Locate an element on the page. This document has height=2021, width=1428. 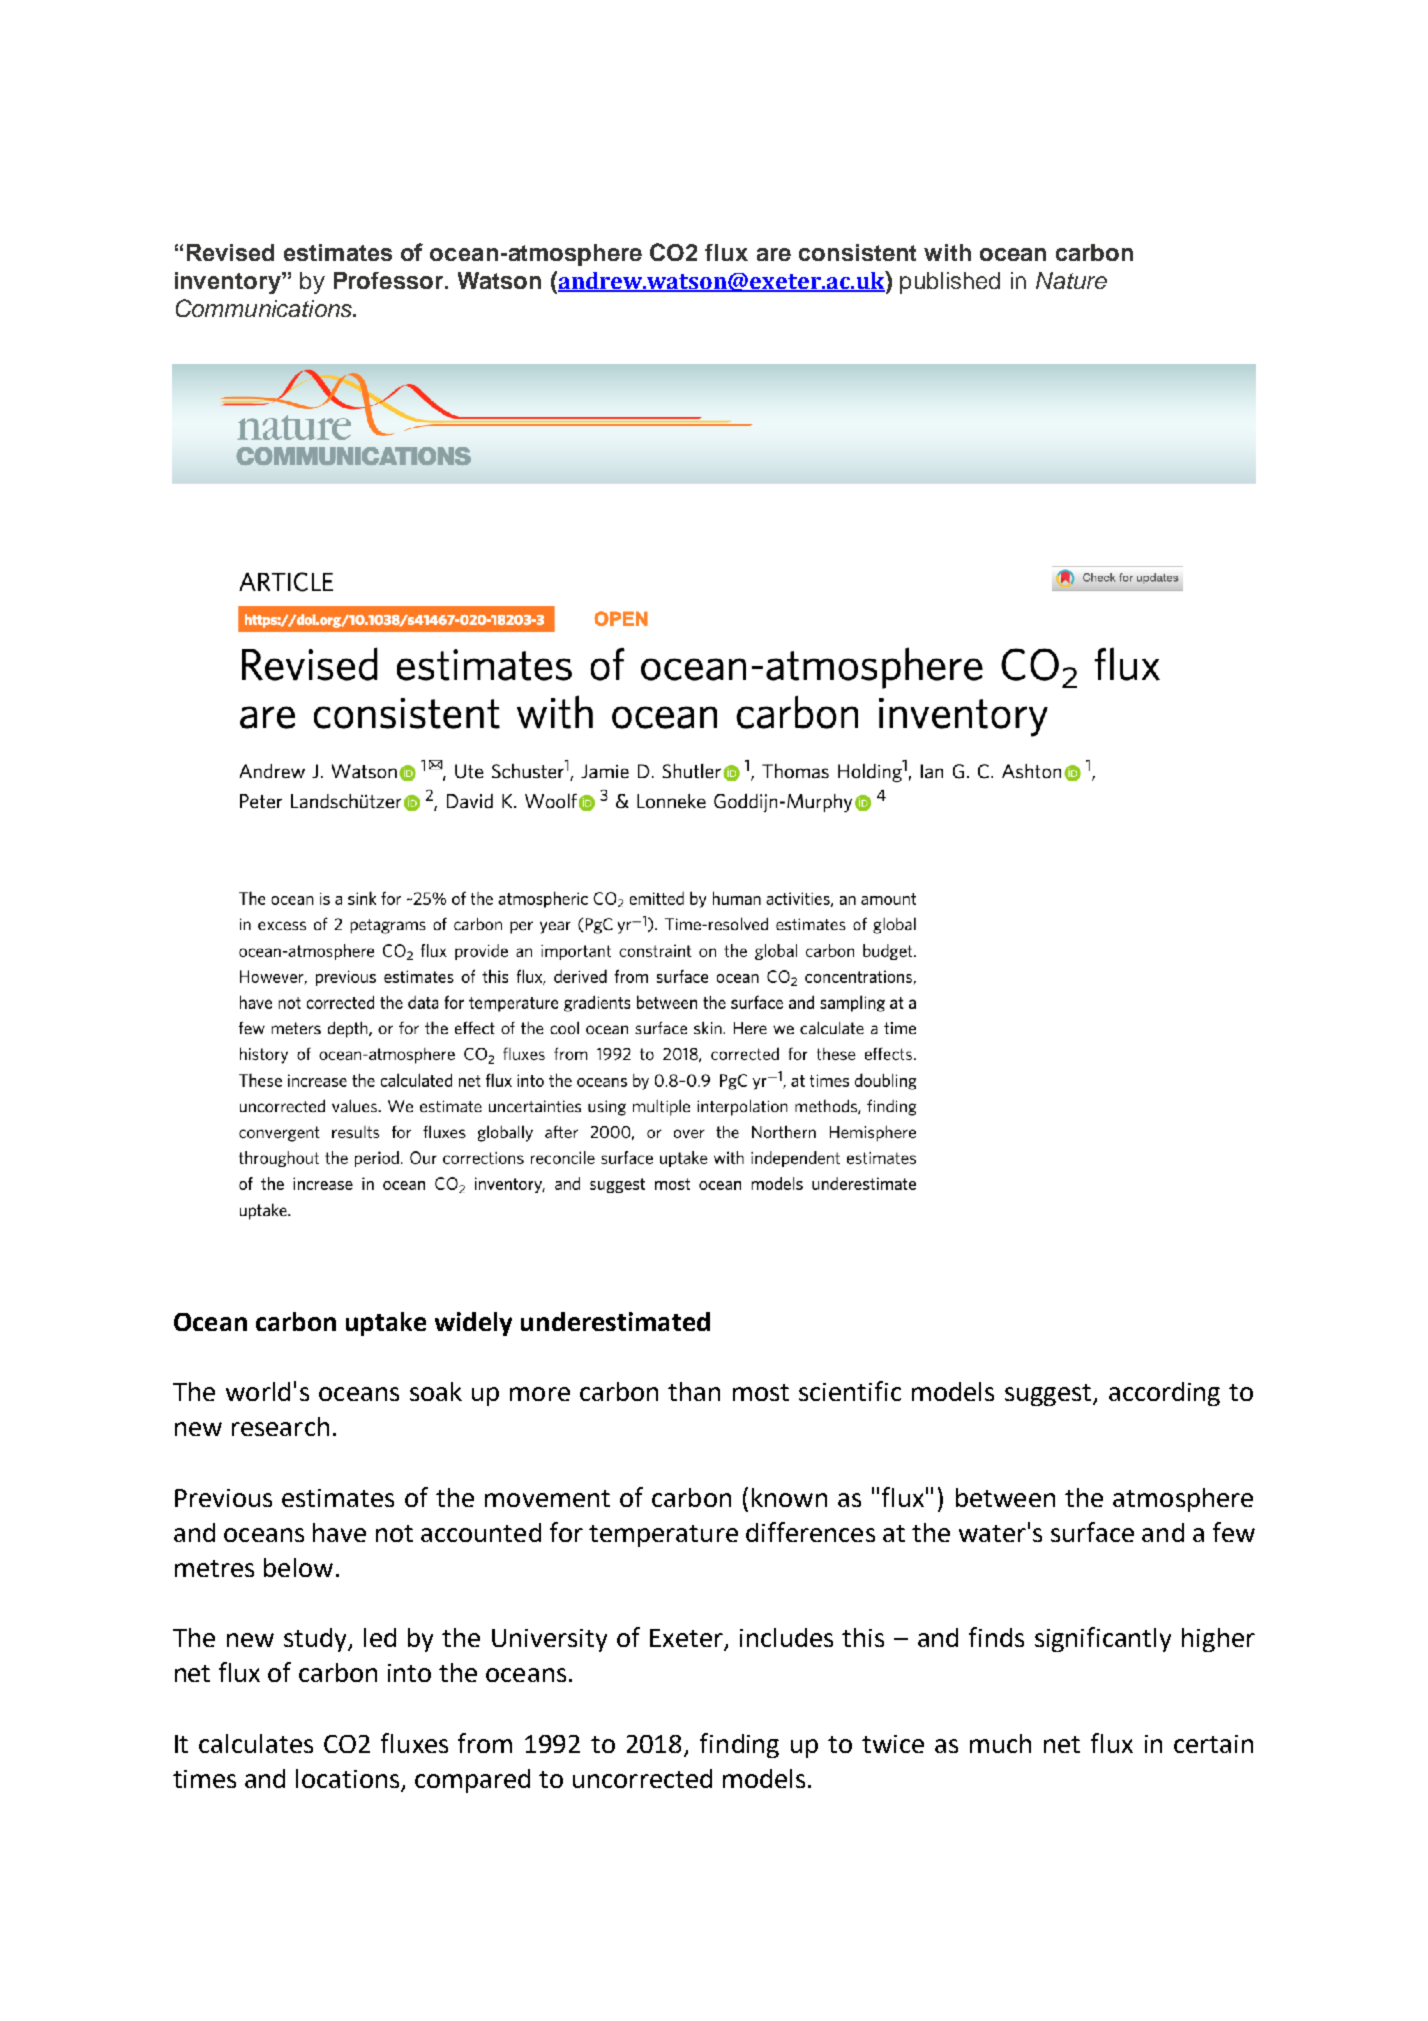
underestimated is located at coordinates (615, 1321).
